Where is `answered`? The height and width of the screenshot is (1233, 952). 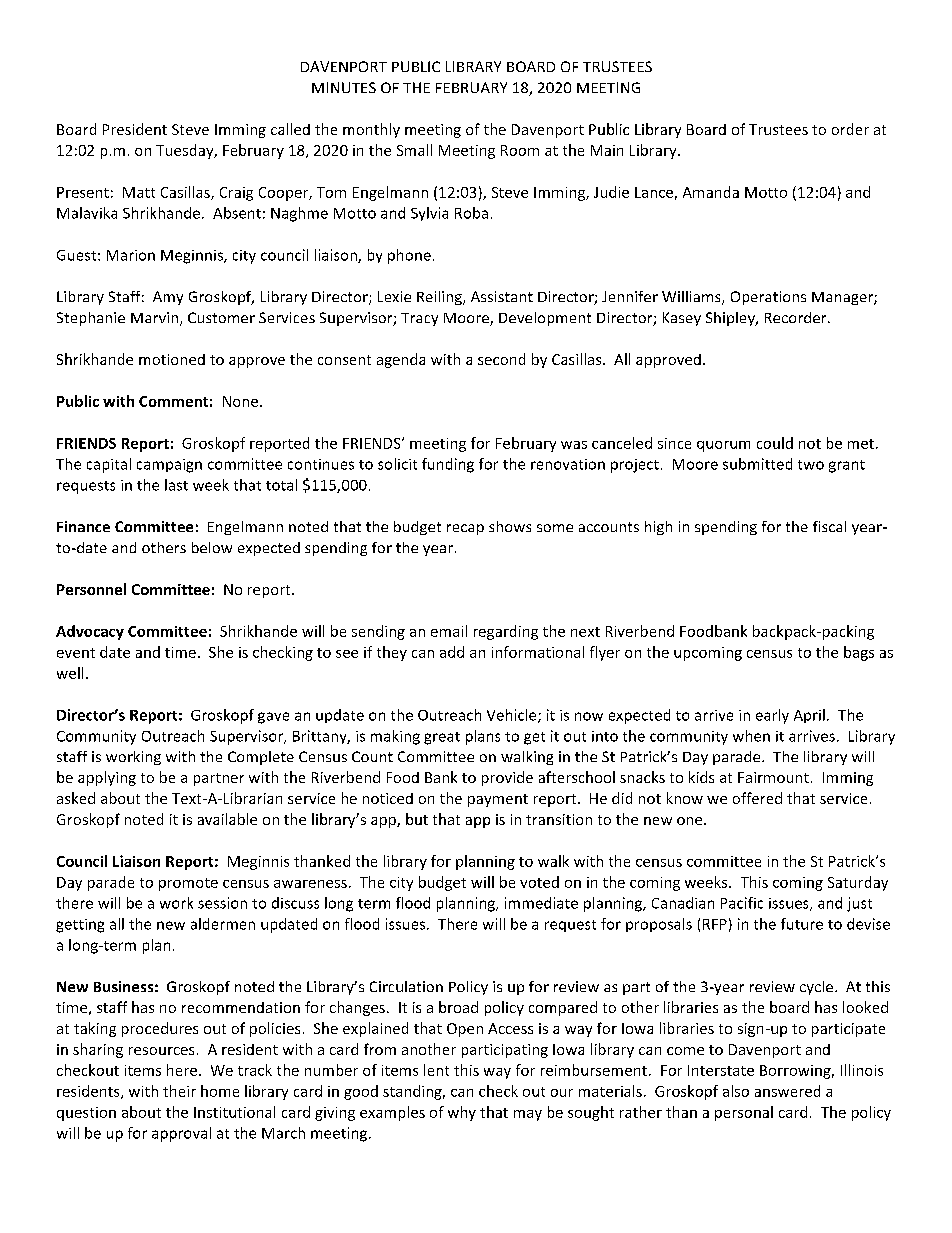
answered is located at coordinates (787, 1091).
